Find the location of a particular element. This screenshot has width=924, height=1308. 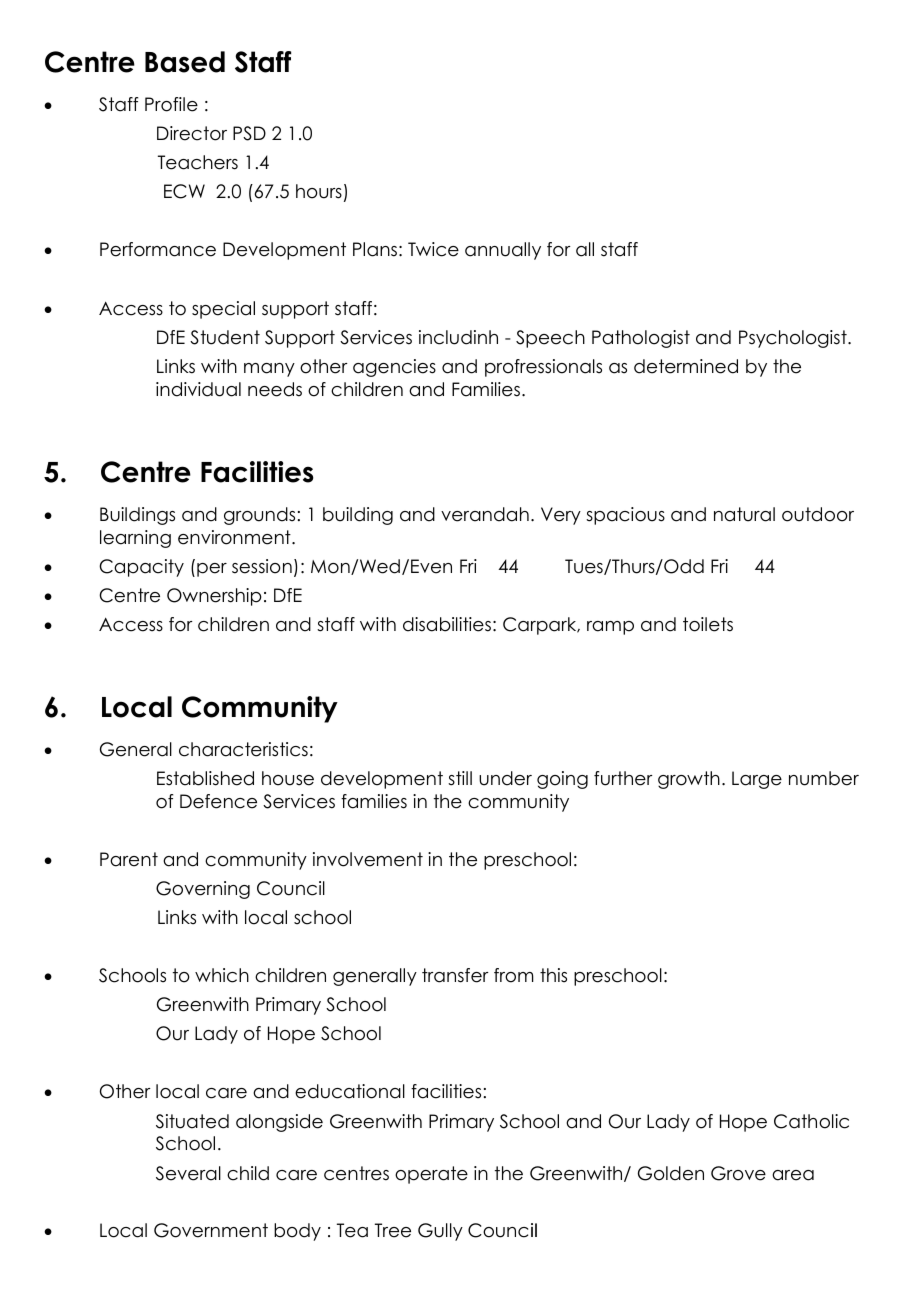

Very is located at coordinates (561, 516).
